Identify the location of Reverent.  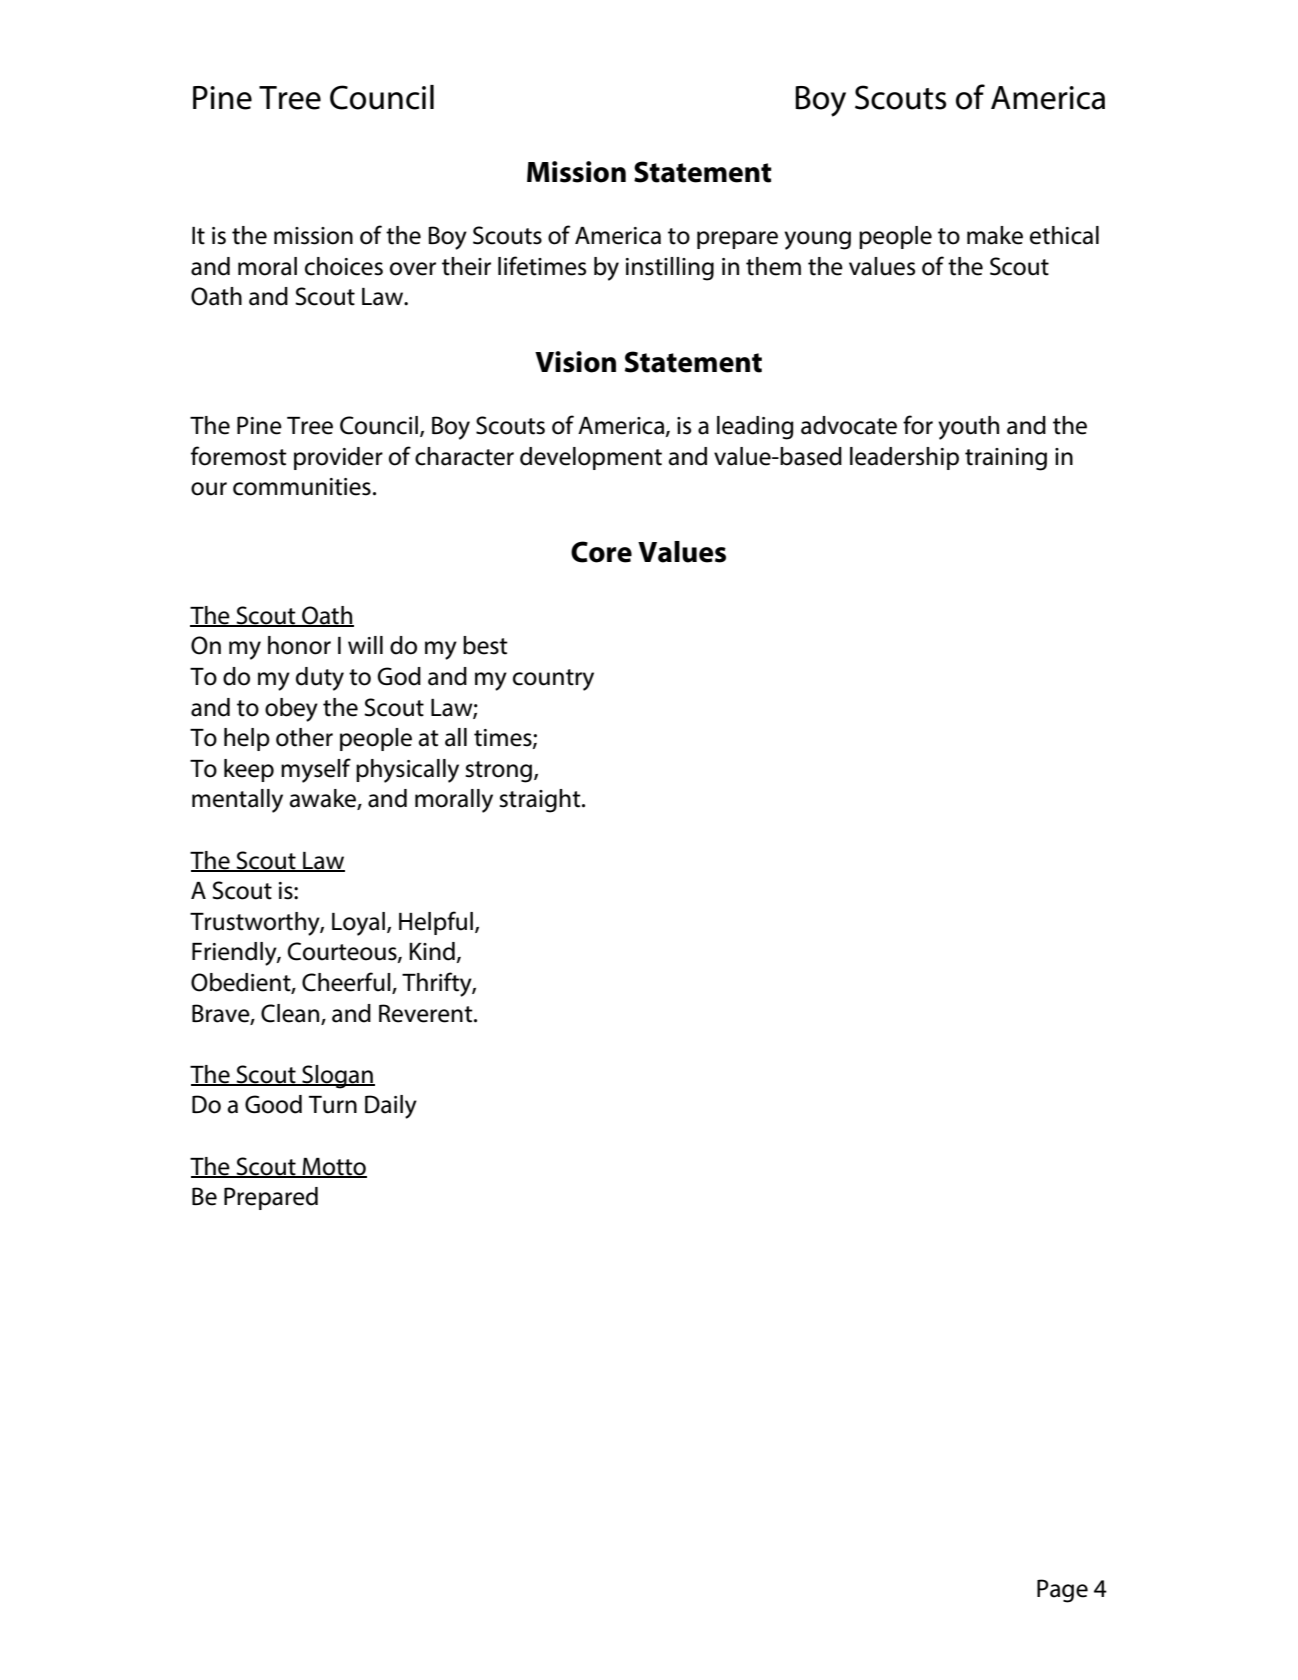
(427, 1013).
